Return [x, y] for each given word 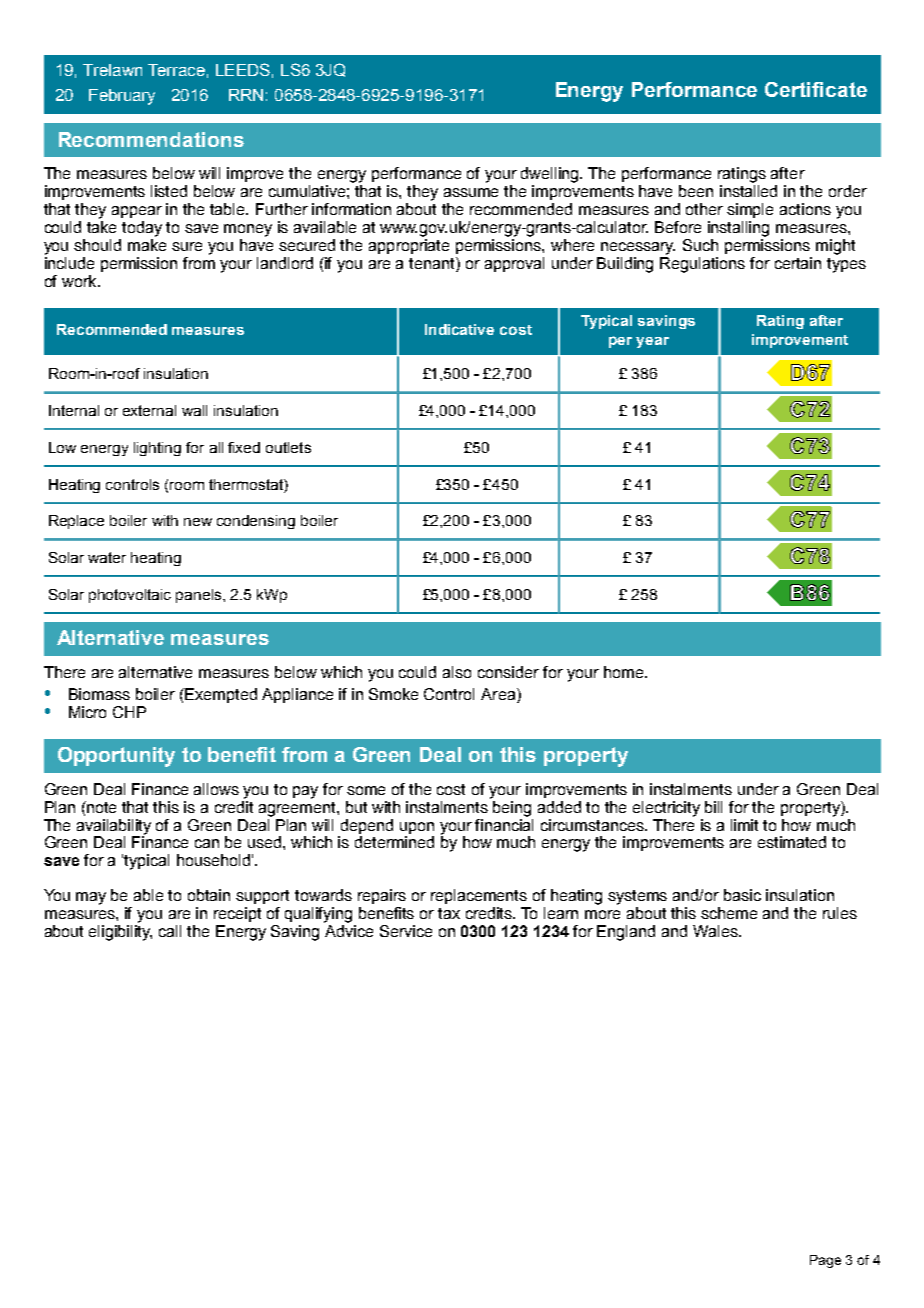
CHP [129, 712]
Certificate [816, 89]
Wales [716, 931]
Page [825, 1261]
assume [471, 192]
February [122, 97]
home [623, 672]
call [170, 931]
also [457, 672]
